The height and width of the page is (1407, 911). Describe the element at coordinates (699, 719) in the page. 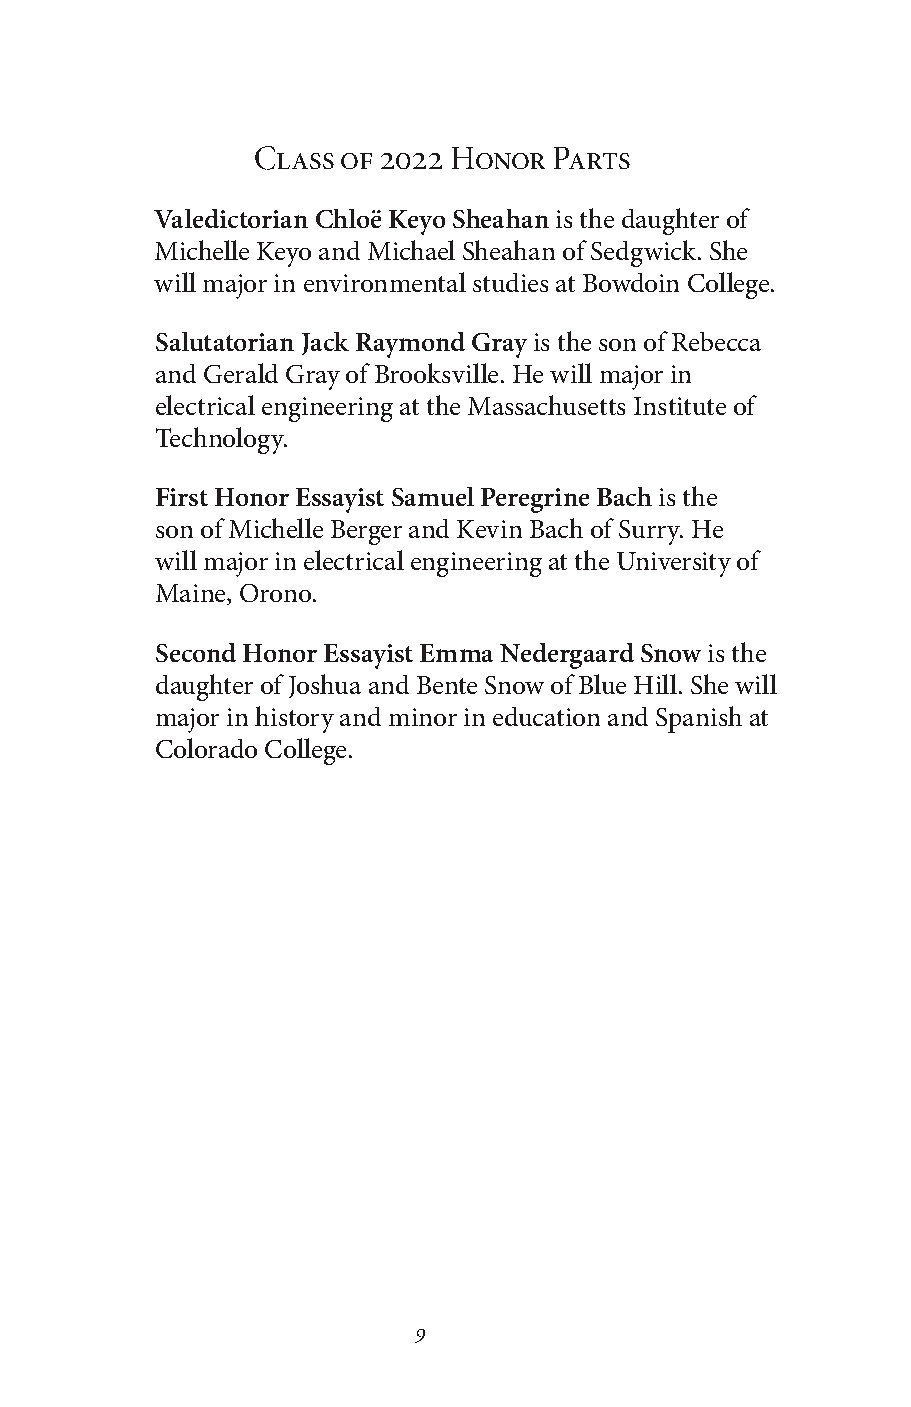

I see `Spanish` at that location.
